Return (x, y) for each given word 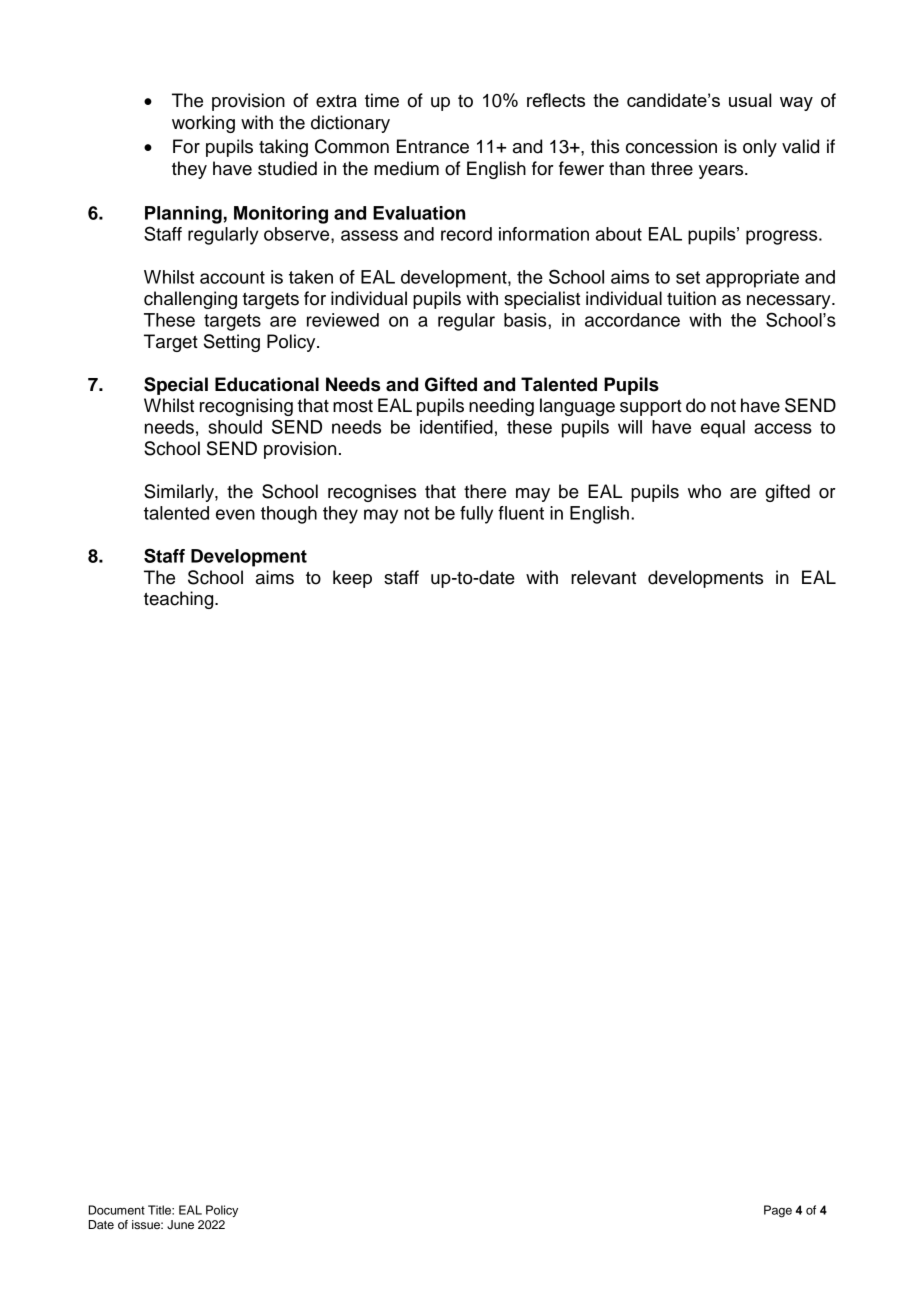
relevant (603, 577)
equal (723, 429)
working (203, 124)
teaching (180, 600)
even (235, 514)
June (180, 1225)
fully (476, 515)
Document (117, 1210)
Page (778, 1211)
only (760, 148)
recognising (246, 407)
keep (352, 579)
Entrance (433, 146)
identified (456, 427)
